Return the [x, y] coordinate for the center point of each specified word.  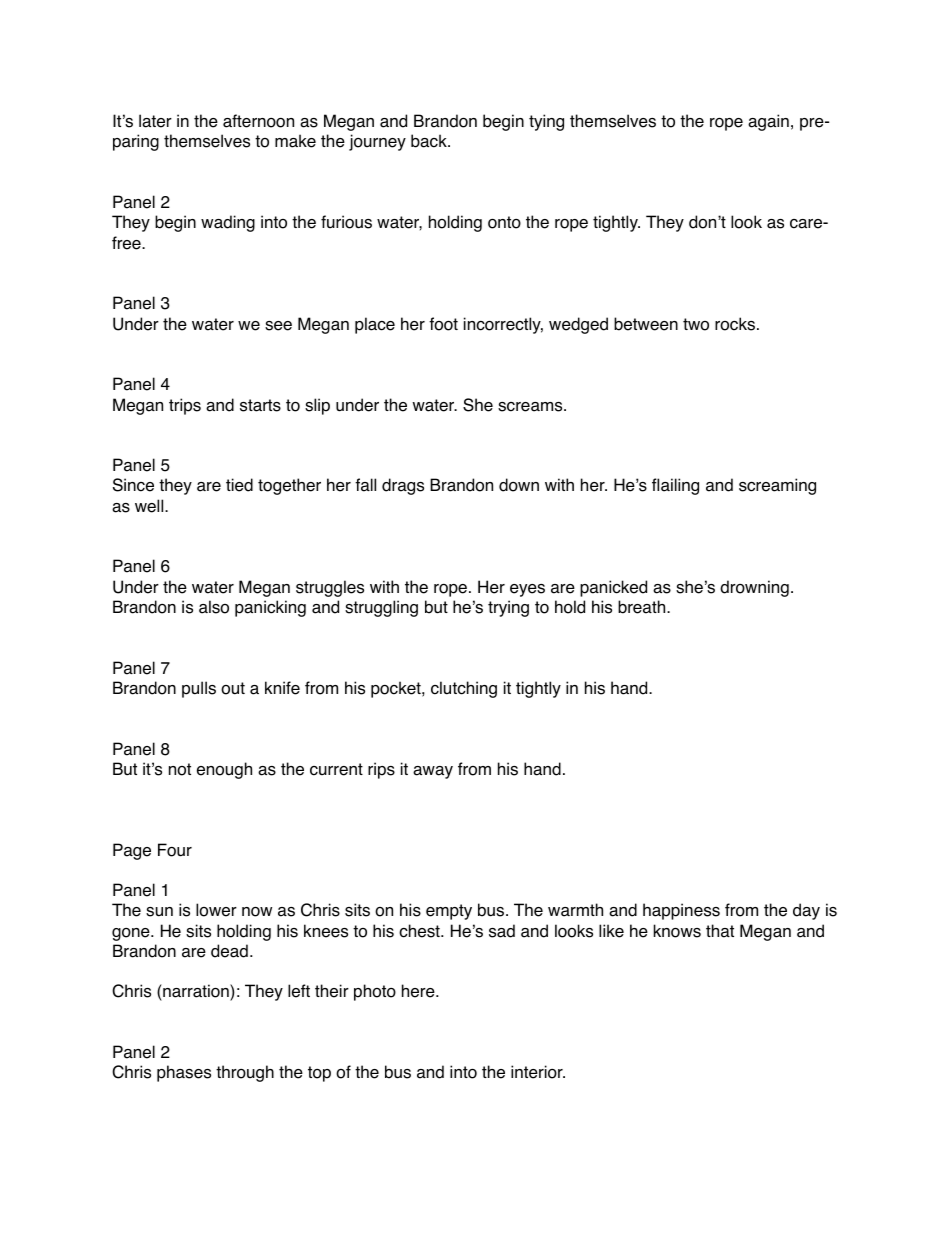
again [768, 122]
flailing [675, 486]
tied [239, 485]
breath [643, 607]
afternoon [258, 121]
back [430, 141]
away [433, 772]
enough [224, 770]
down [519, 485]
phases [184, 1073]
